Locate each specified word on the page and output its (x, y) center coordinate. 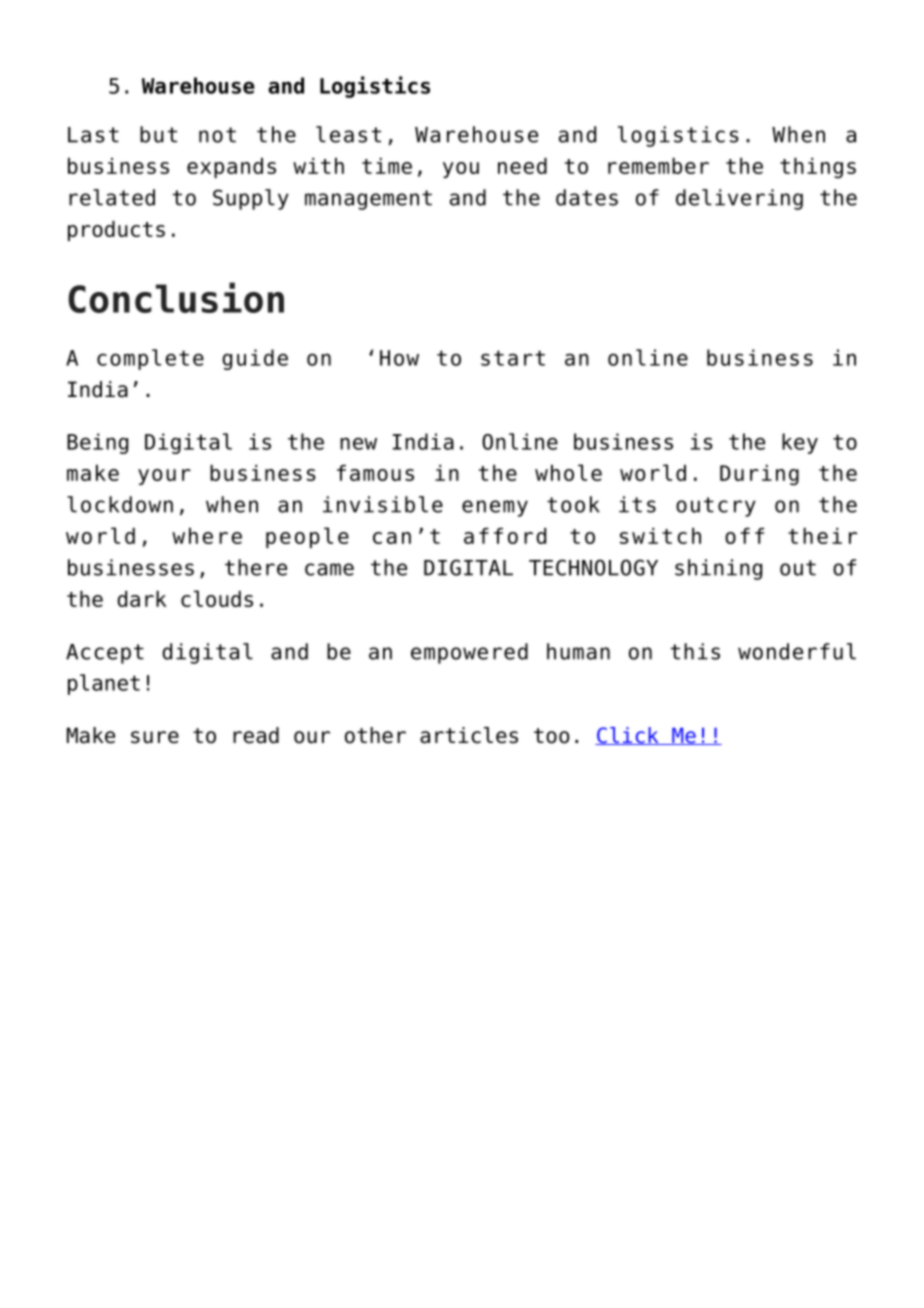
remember (658, 166)
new (358, 443)
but (158, 134)
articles (469, 735)
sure (155, 737)
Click (628, 736)
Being (97, 443)
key (800, 443)
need (522, 166)
